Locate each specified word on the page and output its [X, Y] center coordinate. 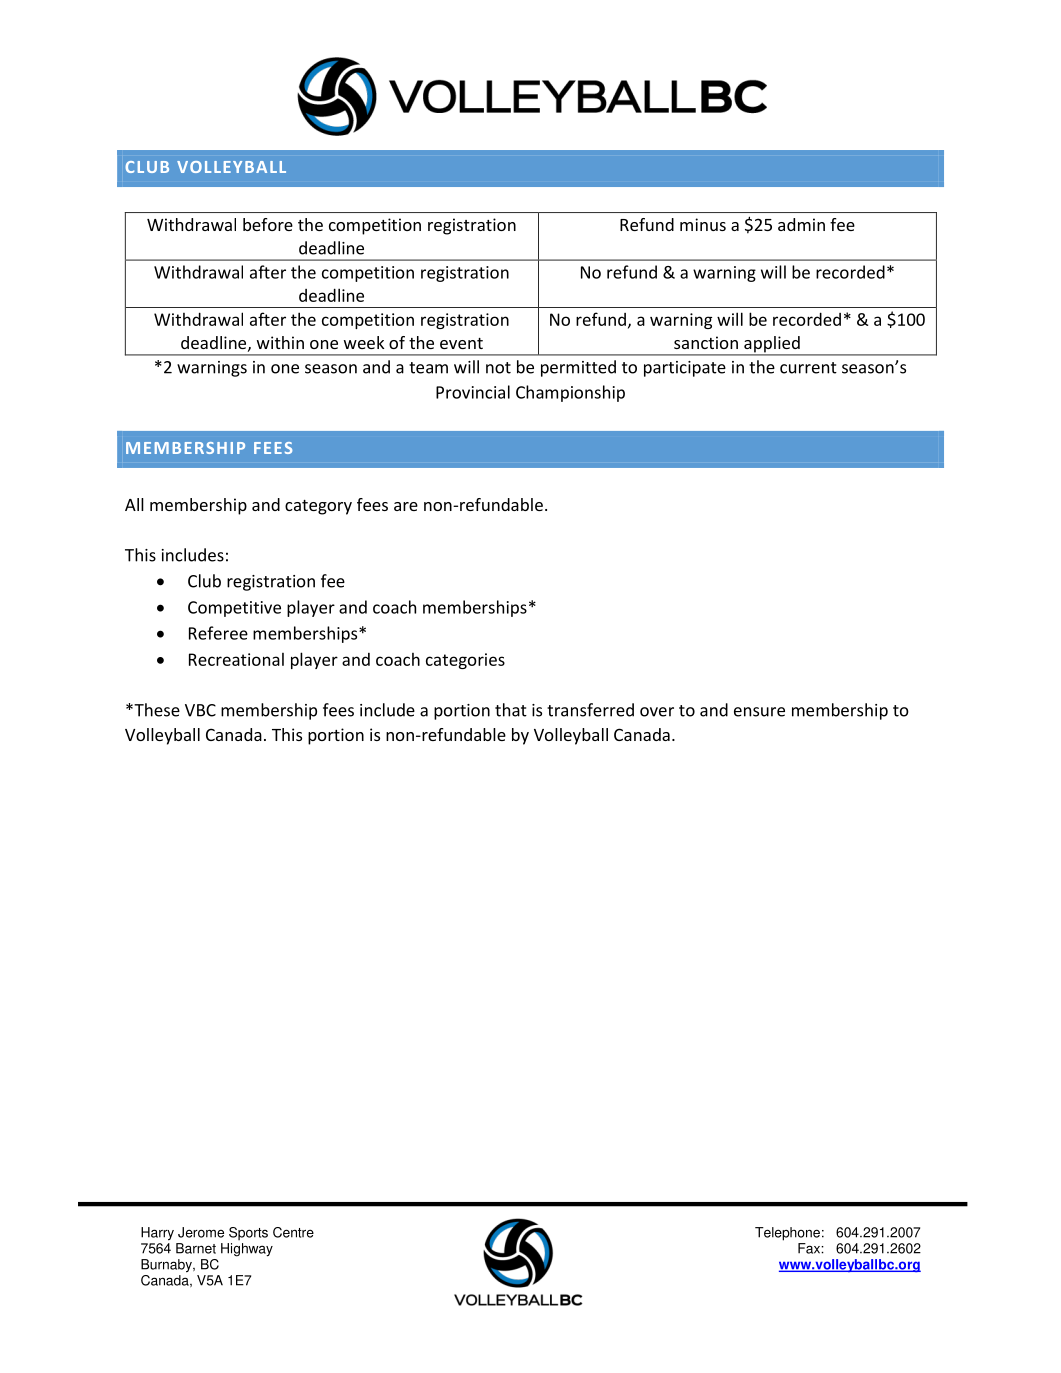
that [511, 710]
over [657, 712]
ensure [759, 712]
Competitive [234, 609]
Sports [248, 1233]
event [461, 343]
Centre [293, 1232]
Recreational [236, 659]
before [268, 224]
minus [703, 224]
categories [465, 661]
